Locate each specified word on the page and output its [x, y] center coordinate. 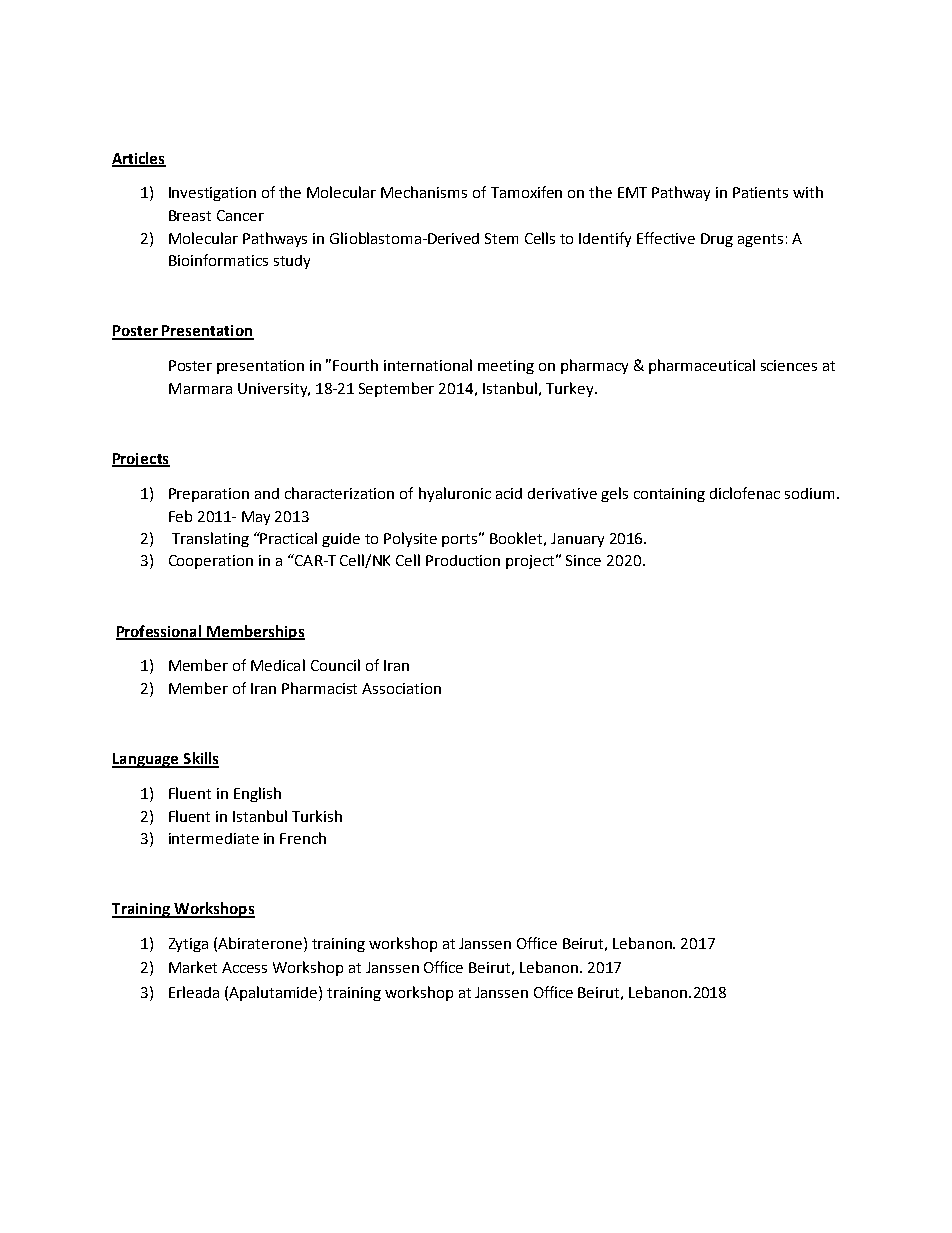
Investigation [212, 194]
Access [244, 967]
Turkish [317, 816]
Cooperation [211, 562]
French [303, 838]
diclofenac [745, 493]
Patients [760, 192]
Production [463, 560]
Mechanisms [424, 192]
